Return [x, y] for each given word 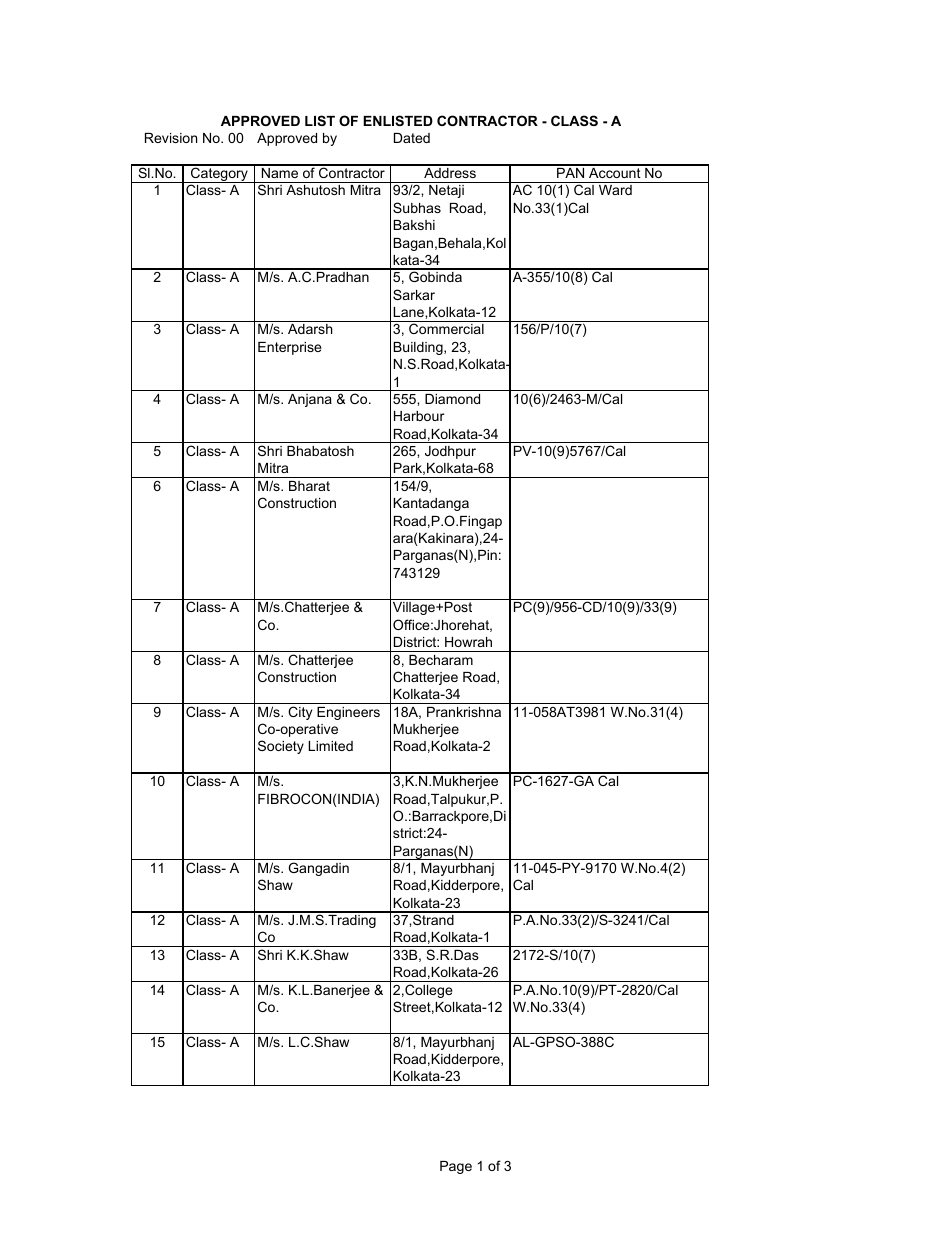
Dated [412, 138]
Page [456, 1167]
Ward [615, 190]
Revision [171, 138]
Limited [330, 746]
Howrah [468, 642]
